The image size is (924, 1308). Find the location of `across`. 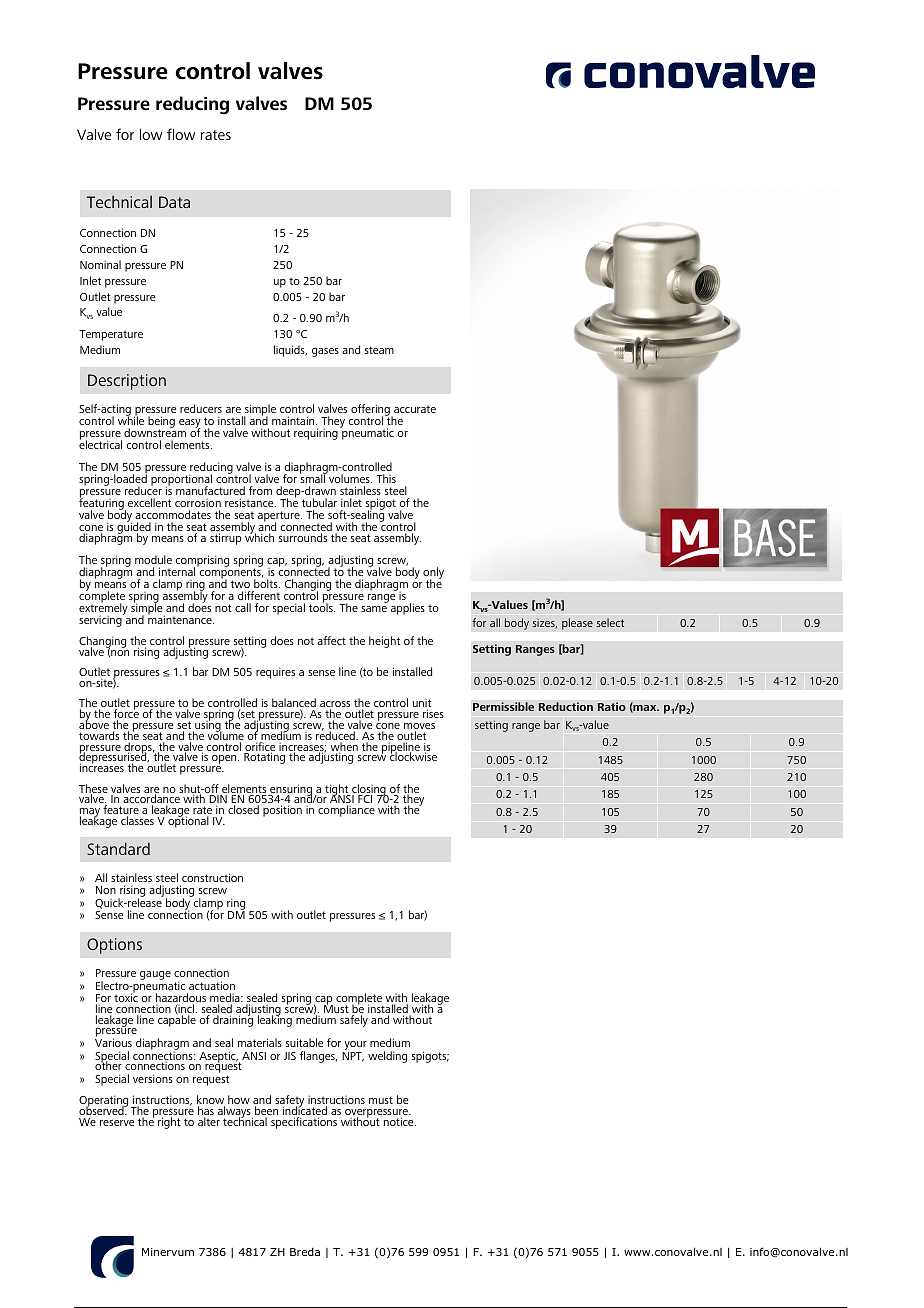

across is located at coordinates (335, 706).
